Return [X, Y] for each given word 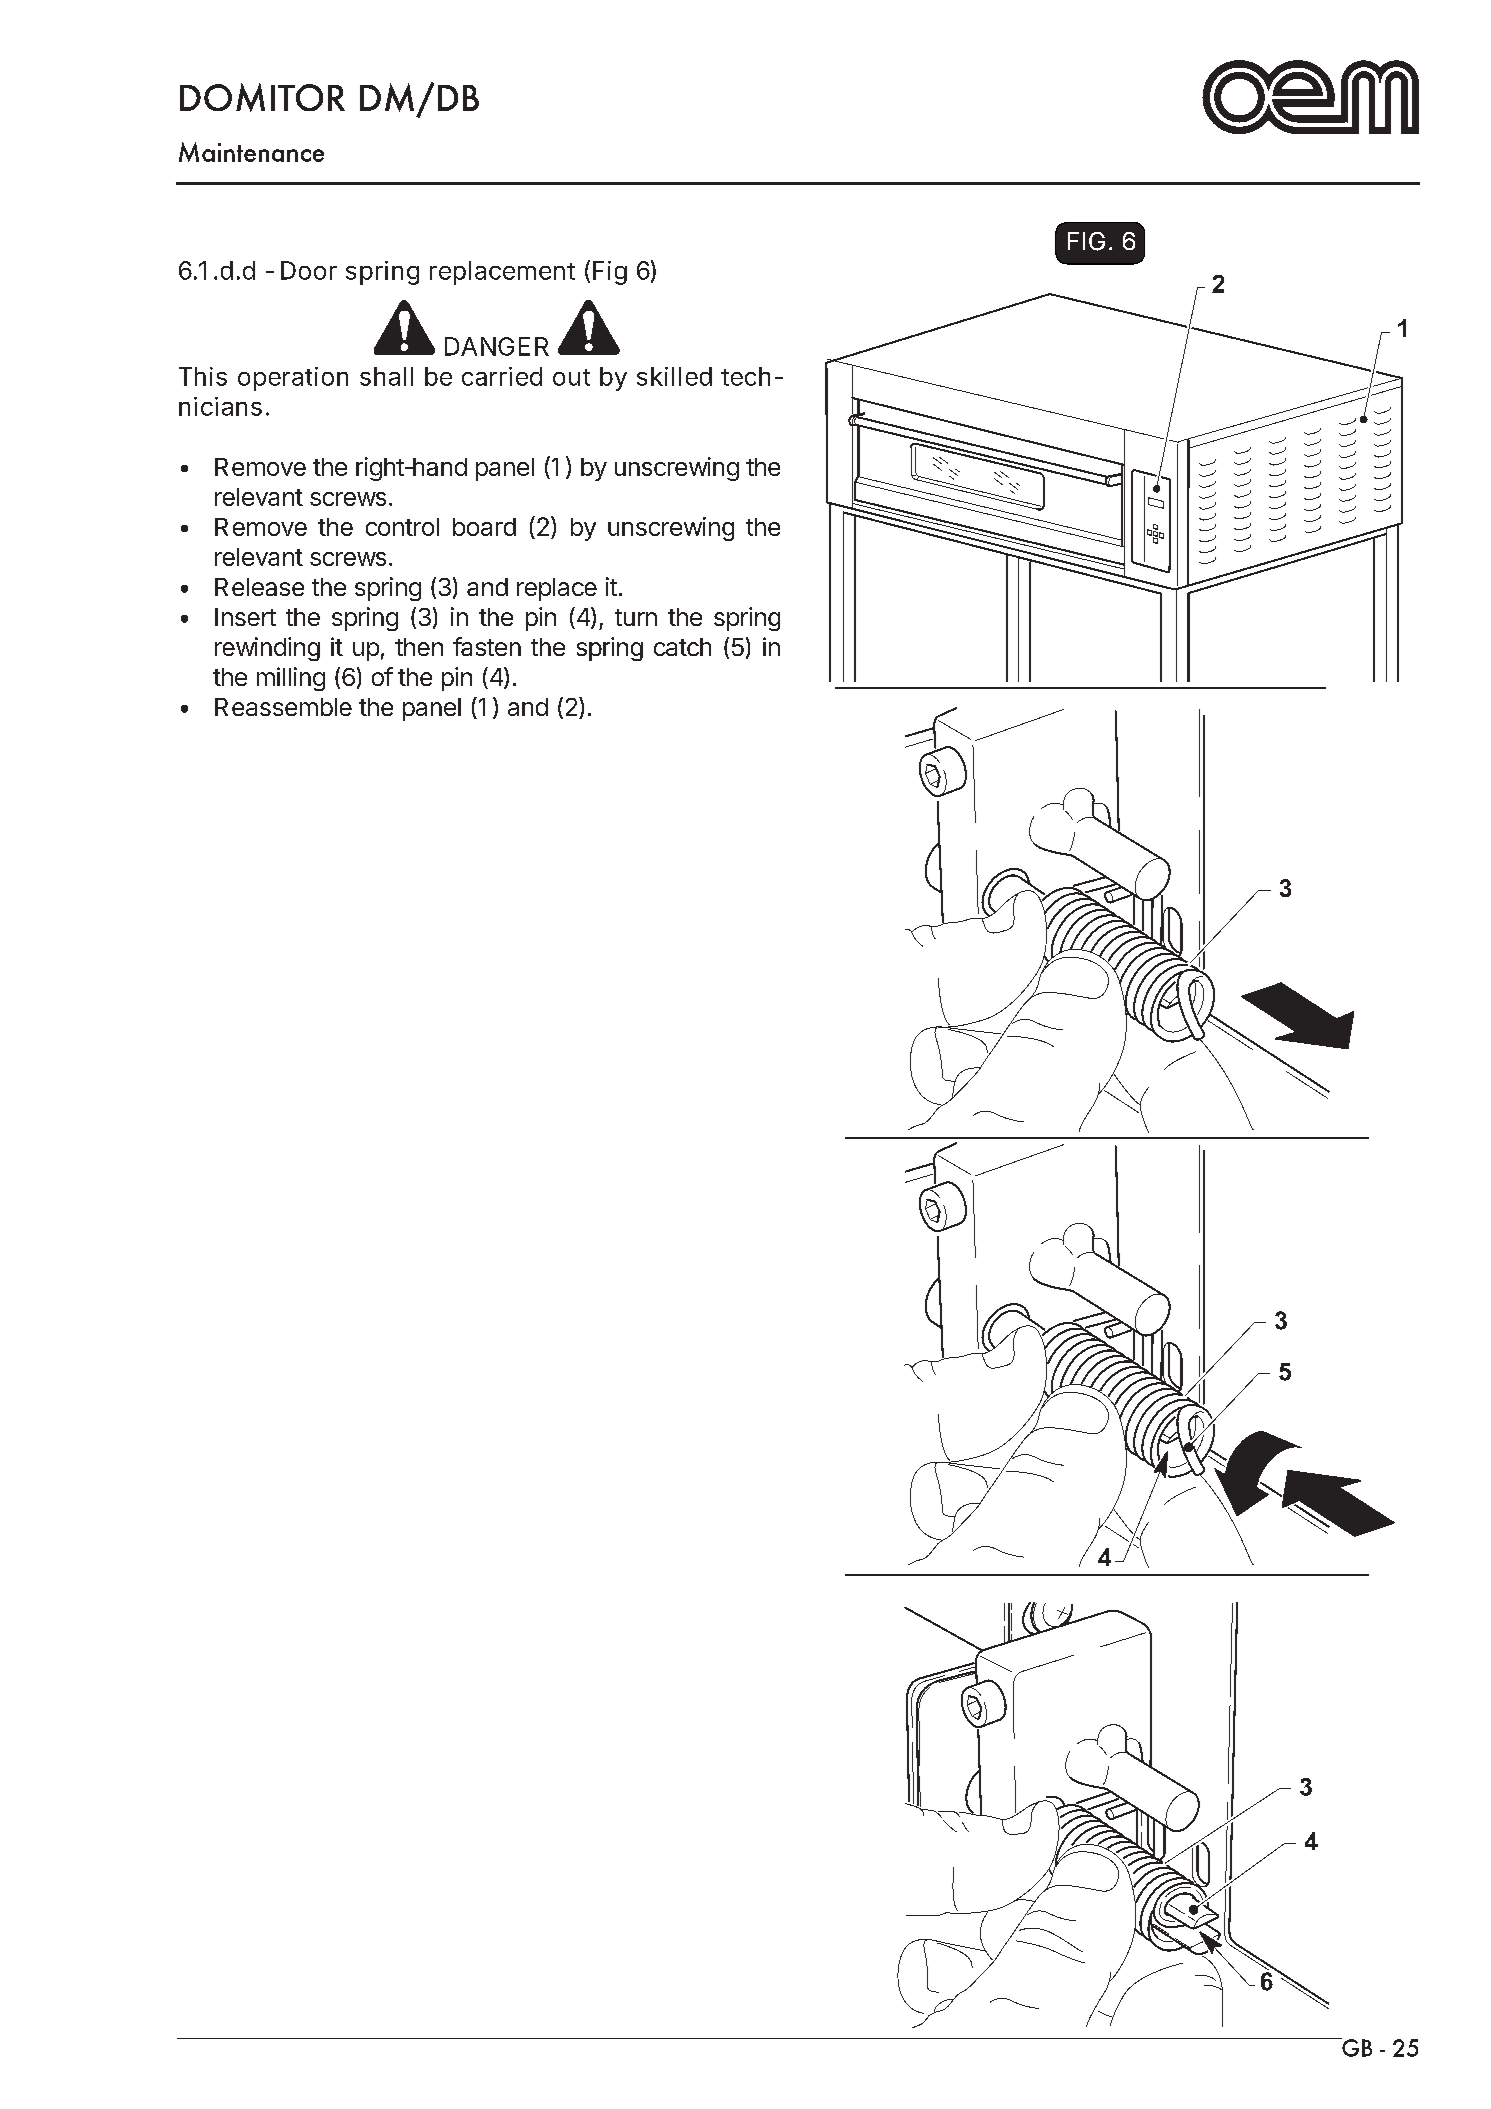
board [484, 527]
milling [291, 679]
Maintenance [251, 152]
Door [309, 270]
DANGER [497, 346]
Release [259, 587]
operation [293, 379]
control [402, 527]
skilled [674, 376]
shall [386, 376]
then [419, 647]
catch [682, 647]
